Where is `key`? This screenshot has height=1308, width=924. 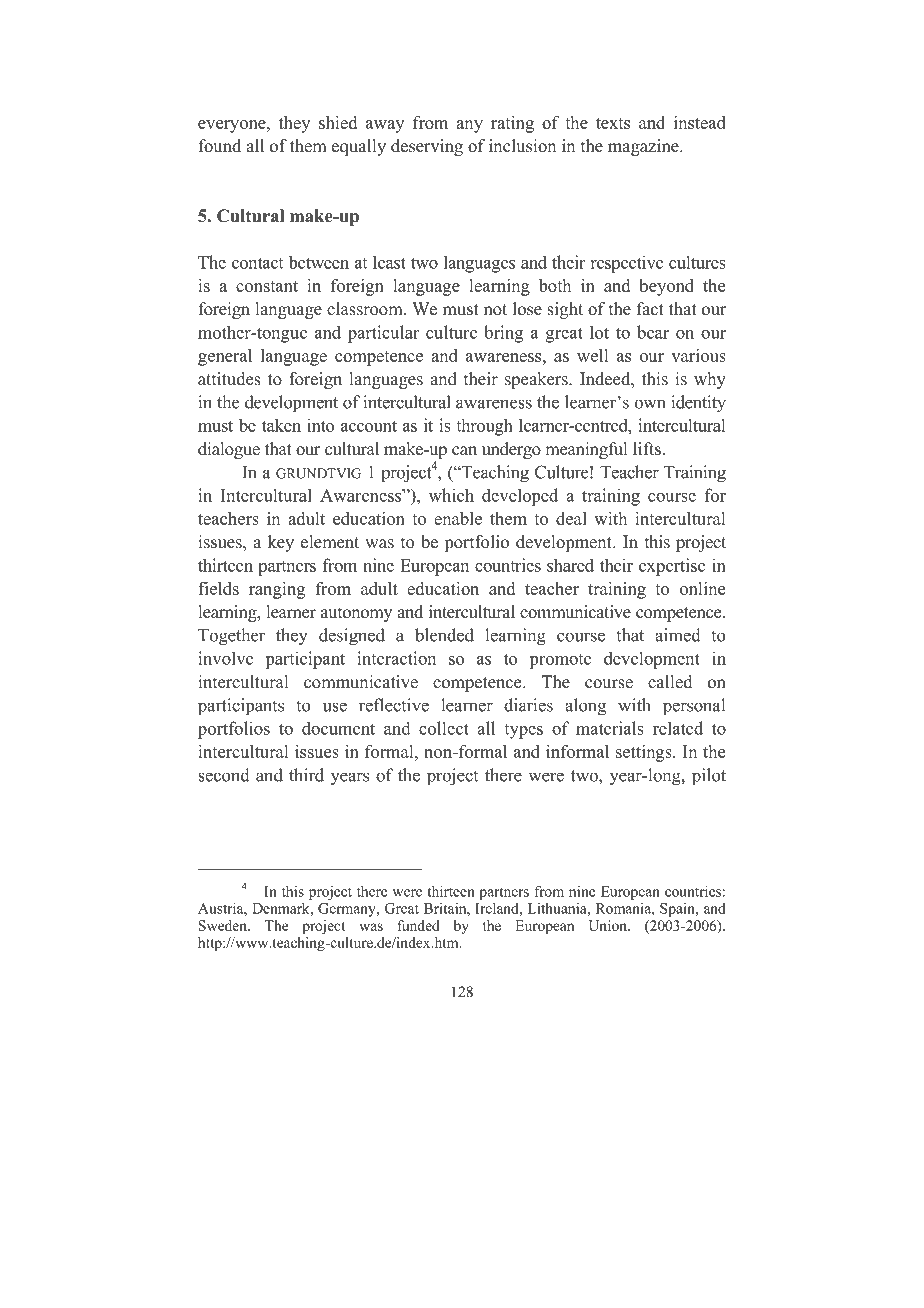
key is located at coordinates (281, 543).
